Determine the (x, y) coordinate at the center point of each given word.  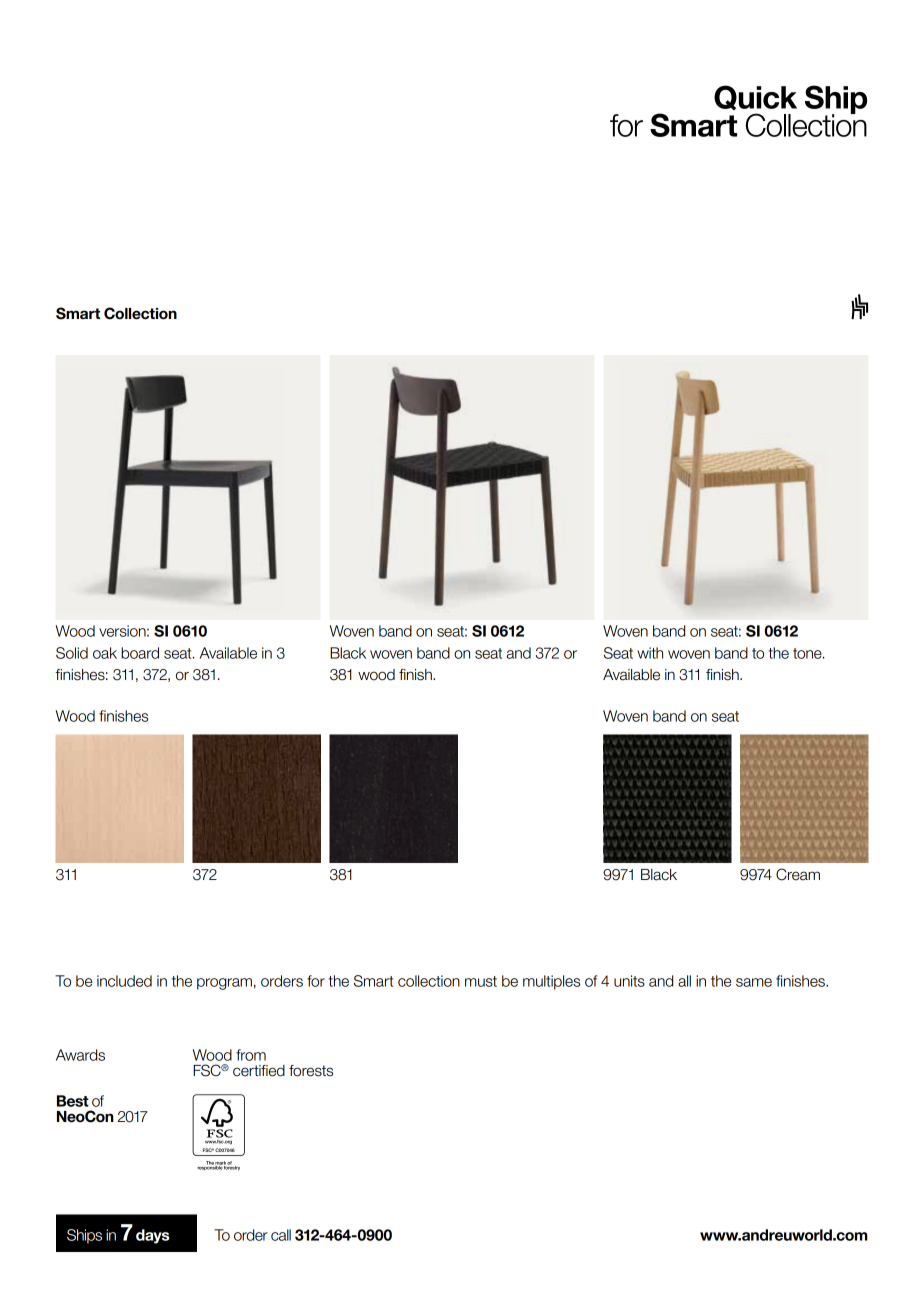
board (140, 653)
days (152, 1236)
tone (808, 653)
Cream (798, 874)
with (650, 653)
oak (105, 653)
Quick (755, 97)
